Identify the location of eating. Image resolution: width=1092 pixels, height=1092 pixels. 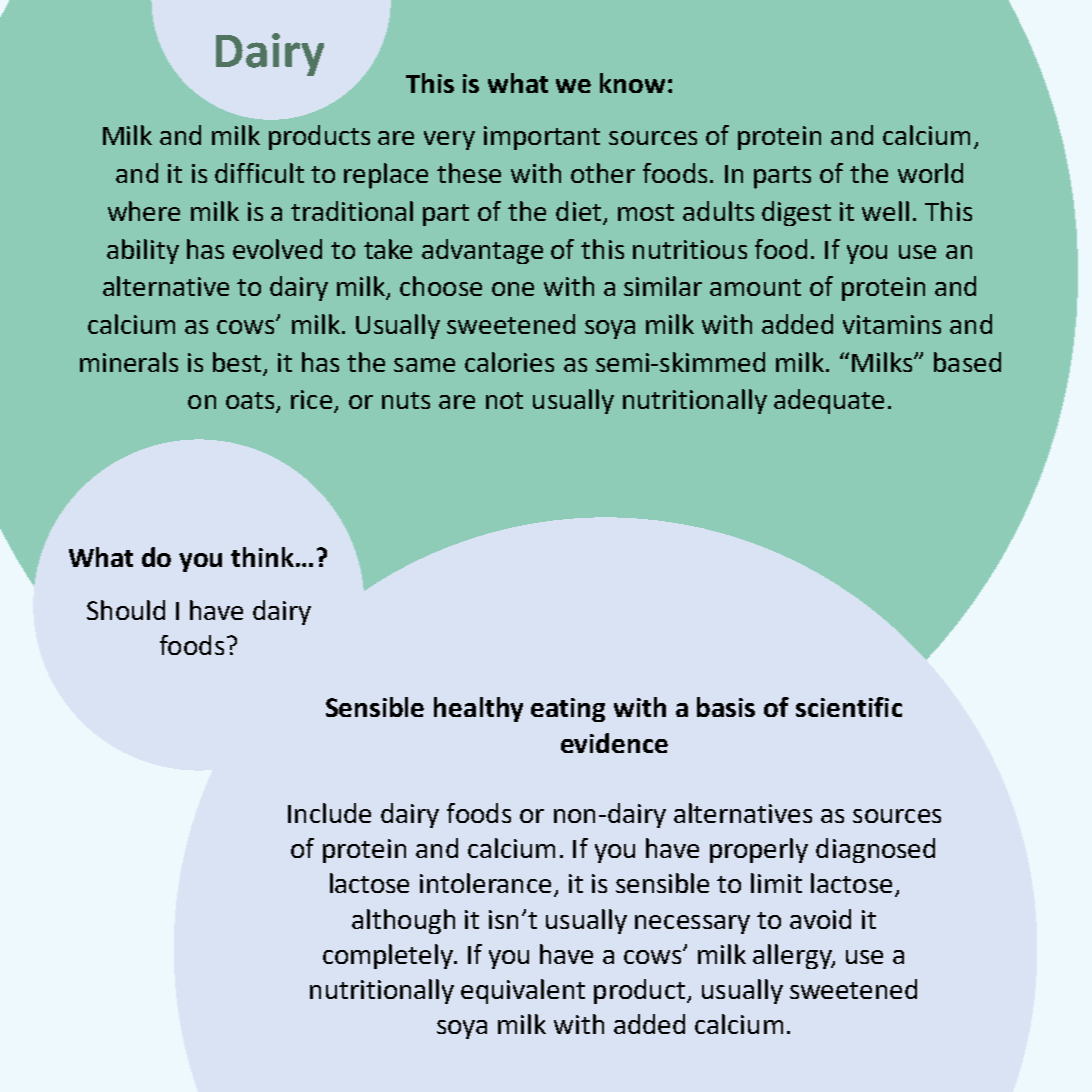
(568, 710).
